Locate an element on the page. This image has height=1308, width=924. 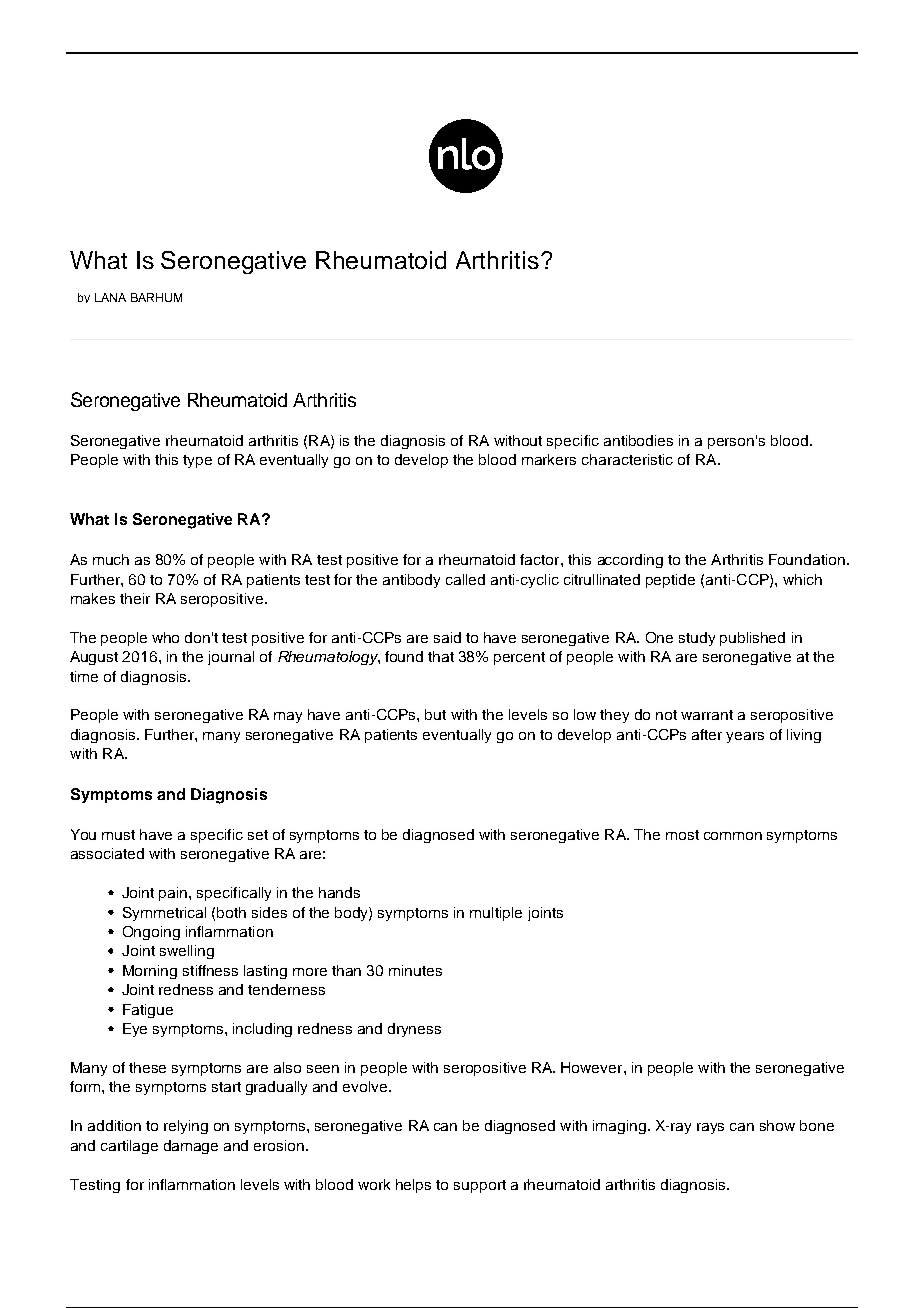
their is located at coordinates (135, 598).
